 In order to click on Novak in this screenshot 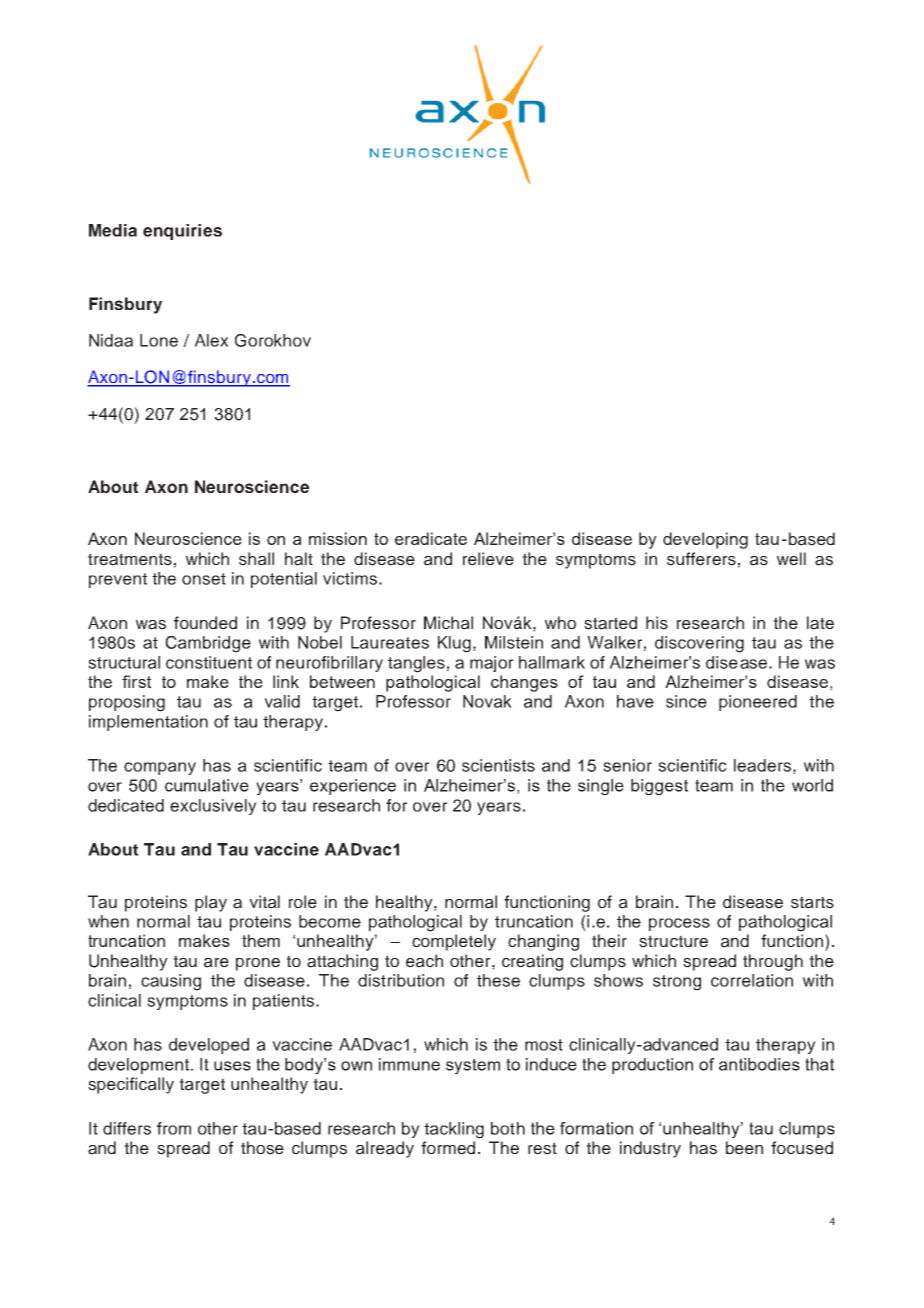, I will do `click(487, 701)`.
